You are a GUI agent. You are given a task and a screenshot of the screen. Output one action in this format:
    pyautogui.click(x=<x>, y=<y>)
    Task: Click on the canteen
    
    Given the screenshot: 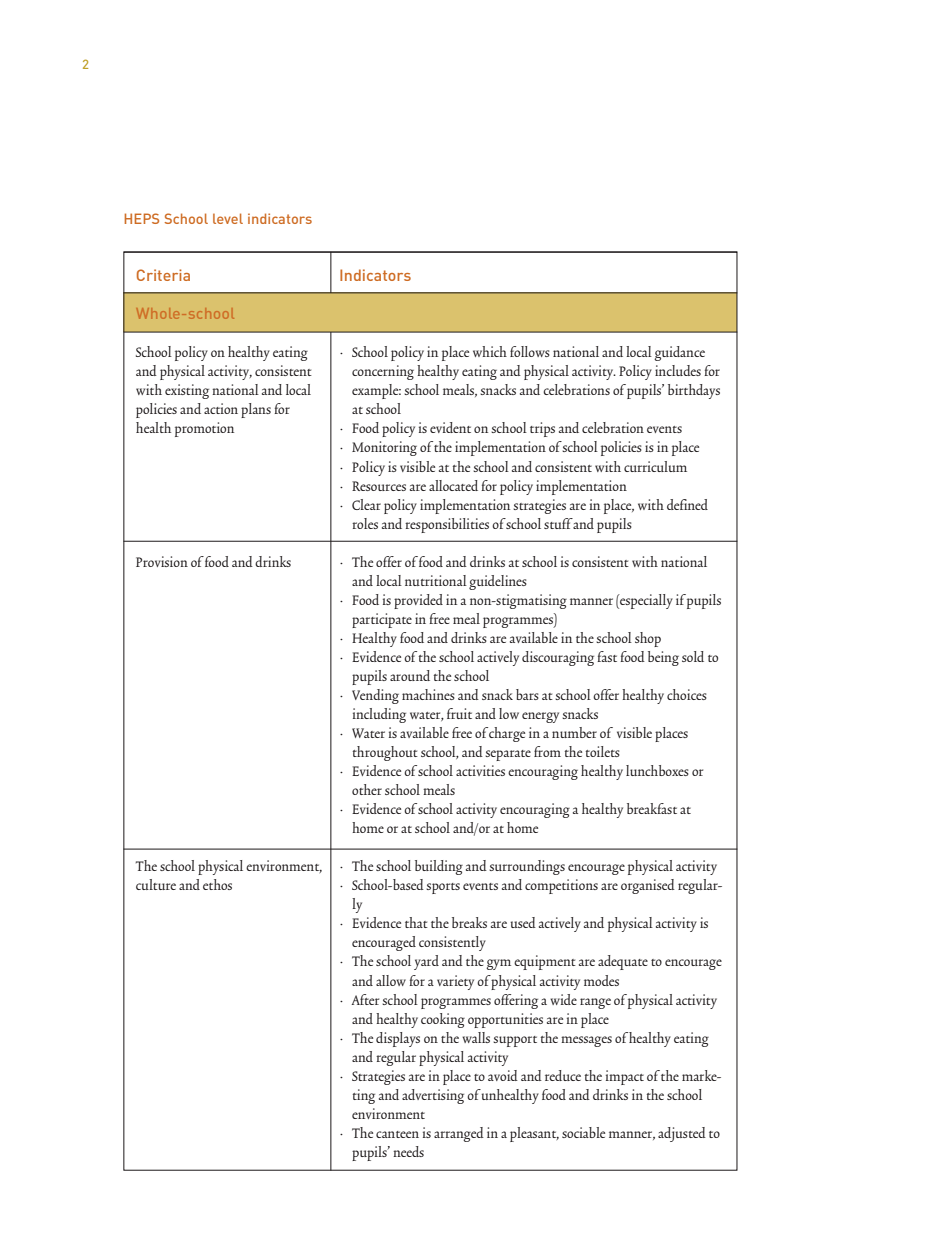 What is the action you would take?
    pyautogui.click(x=397, y=1134)
